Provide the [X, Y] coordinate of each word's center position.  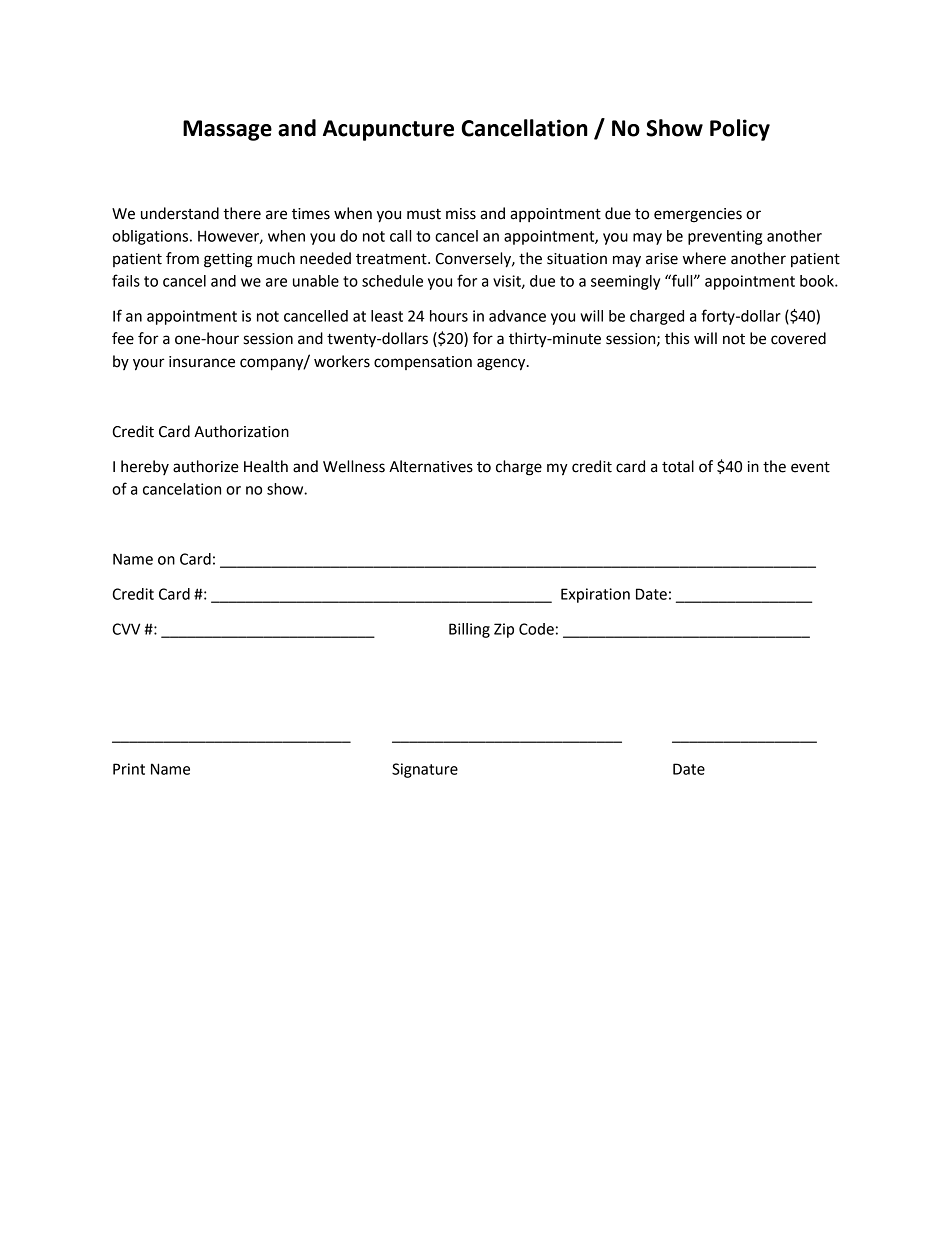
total [678, 466]
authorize [206, 466]
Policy [740, 130]
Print [129, 769]
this [677, 338]
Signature [425, 770]
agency [502, 364]
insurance [202, 362]
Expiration [595, 595]
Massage [227, 130]
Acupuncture [388, 130]
